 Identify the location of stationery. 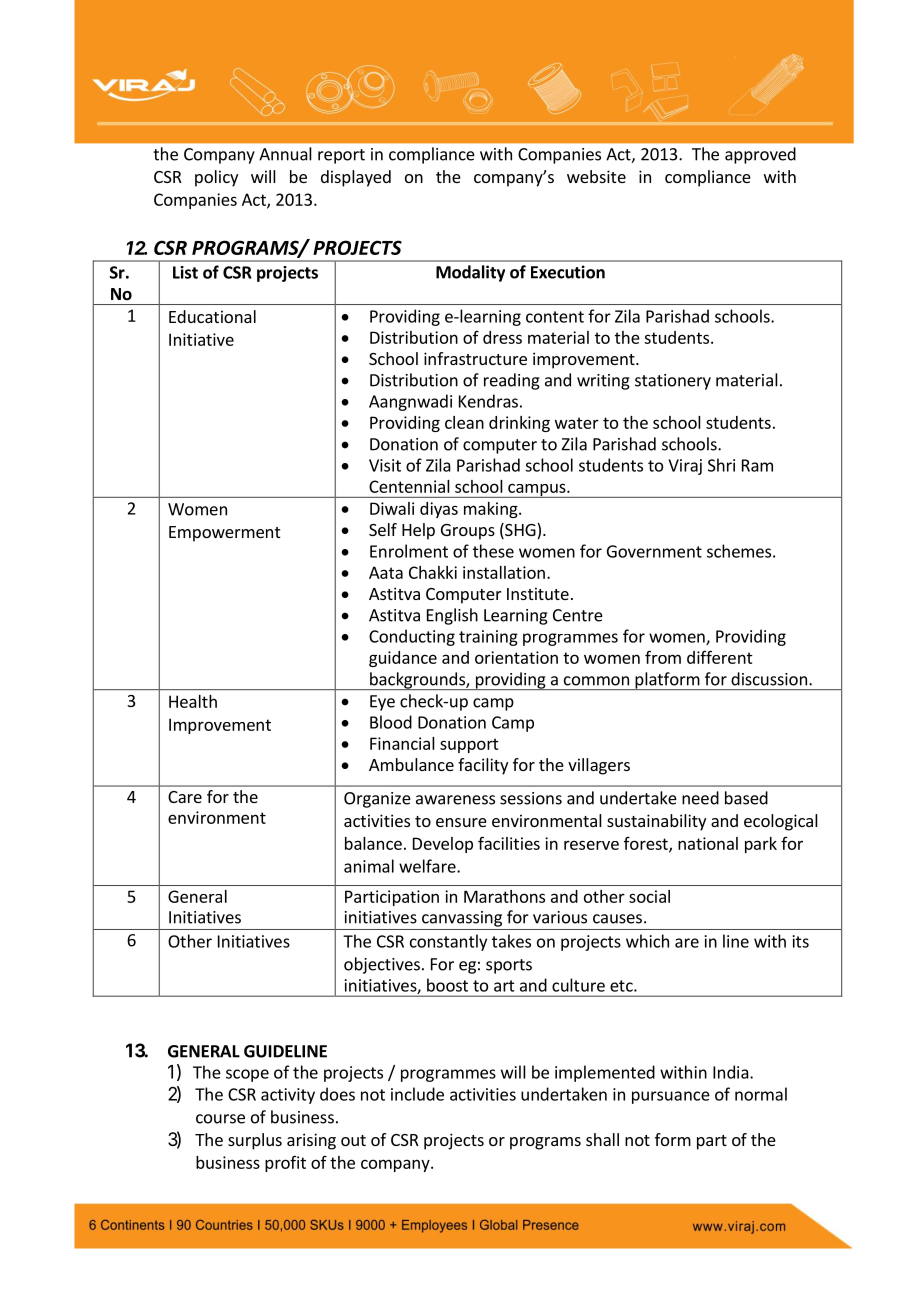
(673, 382).
